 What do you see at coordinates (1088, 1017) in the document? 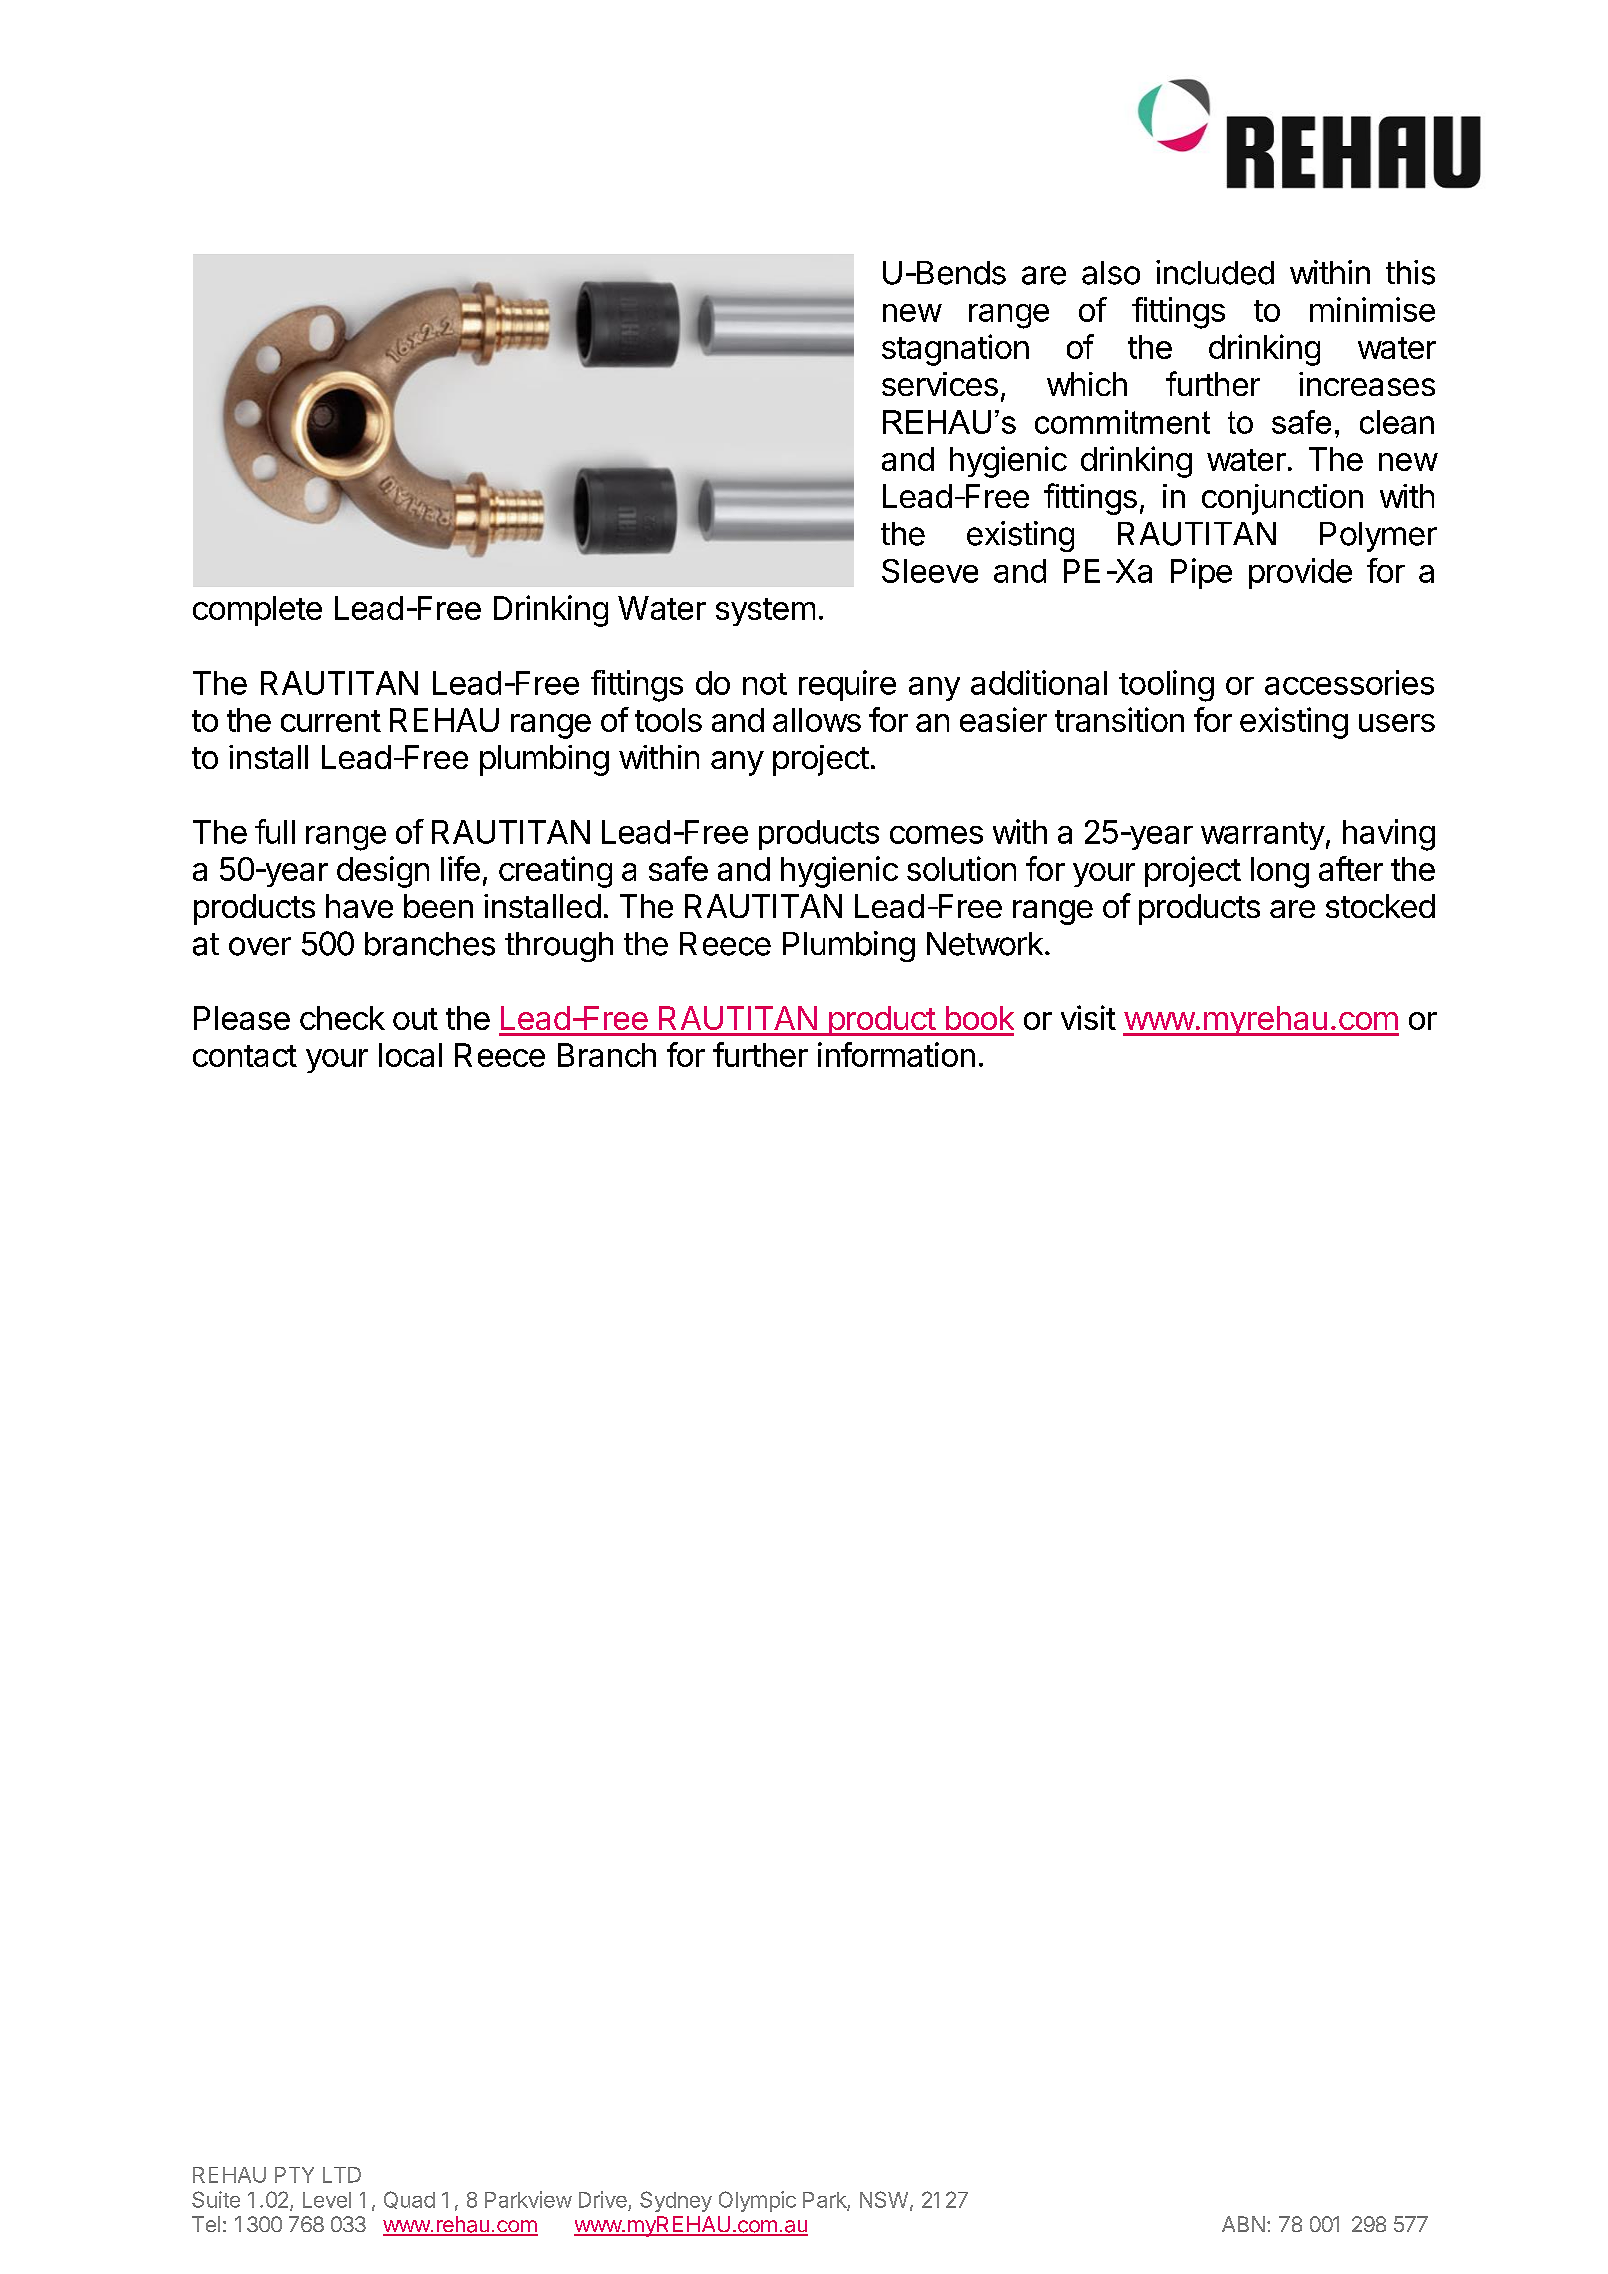
I see `visit` at bounding box center [1088, 1017].
